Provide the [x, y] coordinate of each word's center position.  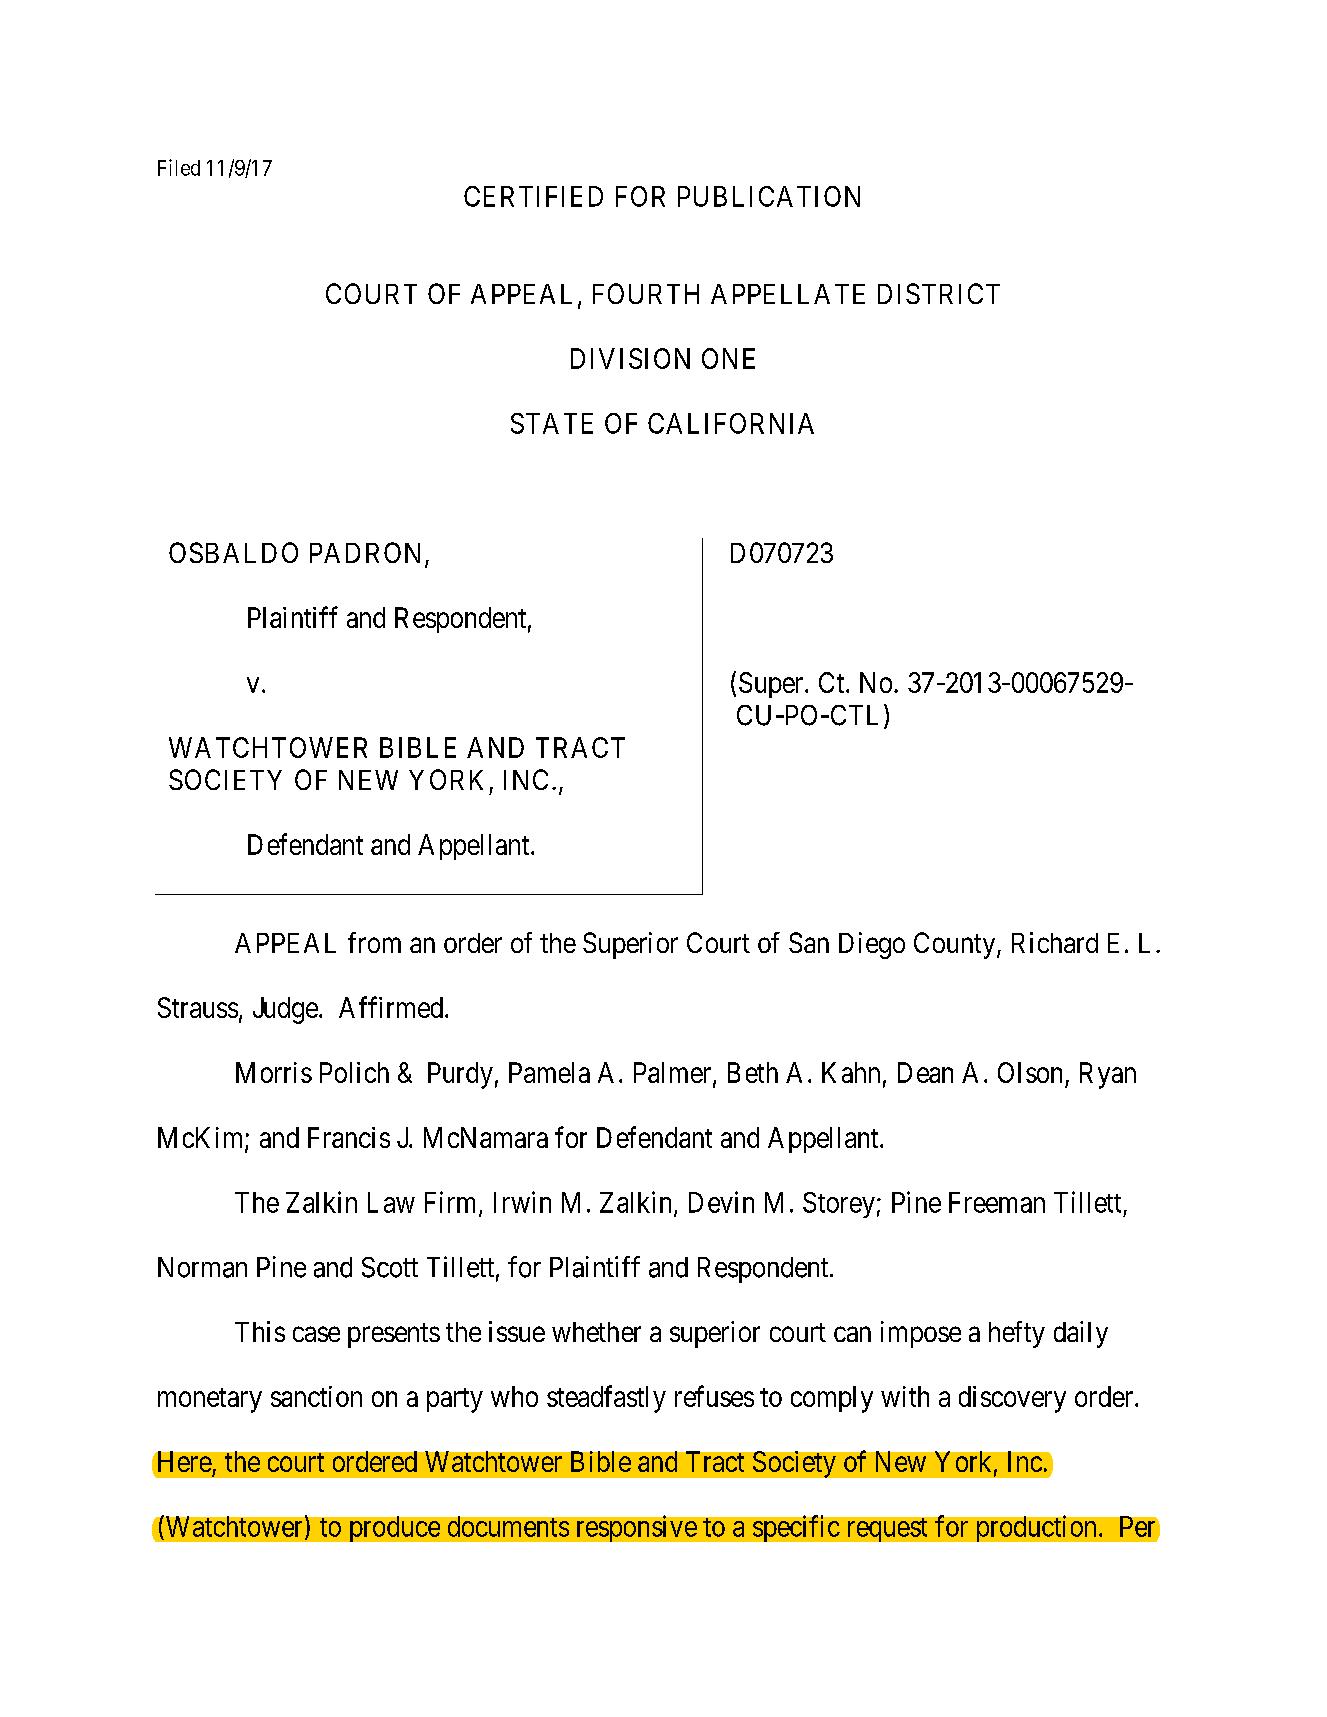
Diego [872, 945]
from [374, 942]
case [316, 1334]
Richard [1055, 942]
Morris [274, 1072]
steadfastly [606, 1399]
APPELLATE [788, 294]
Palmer [674, 1073]
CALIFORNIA [731, 423]
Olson [1030, 1072]
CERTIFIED [533, 196]
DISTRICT [939, 293]
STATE [552, 423]
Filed [179, 167]
